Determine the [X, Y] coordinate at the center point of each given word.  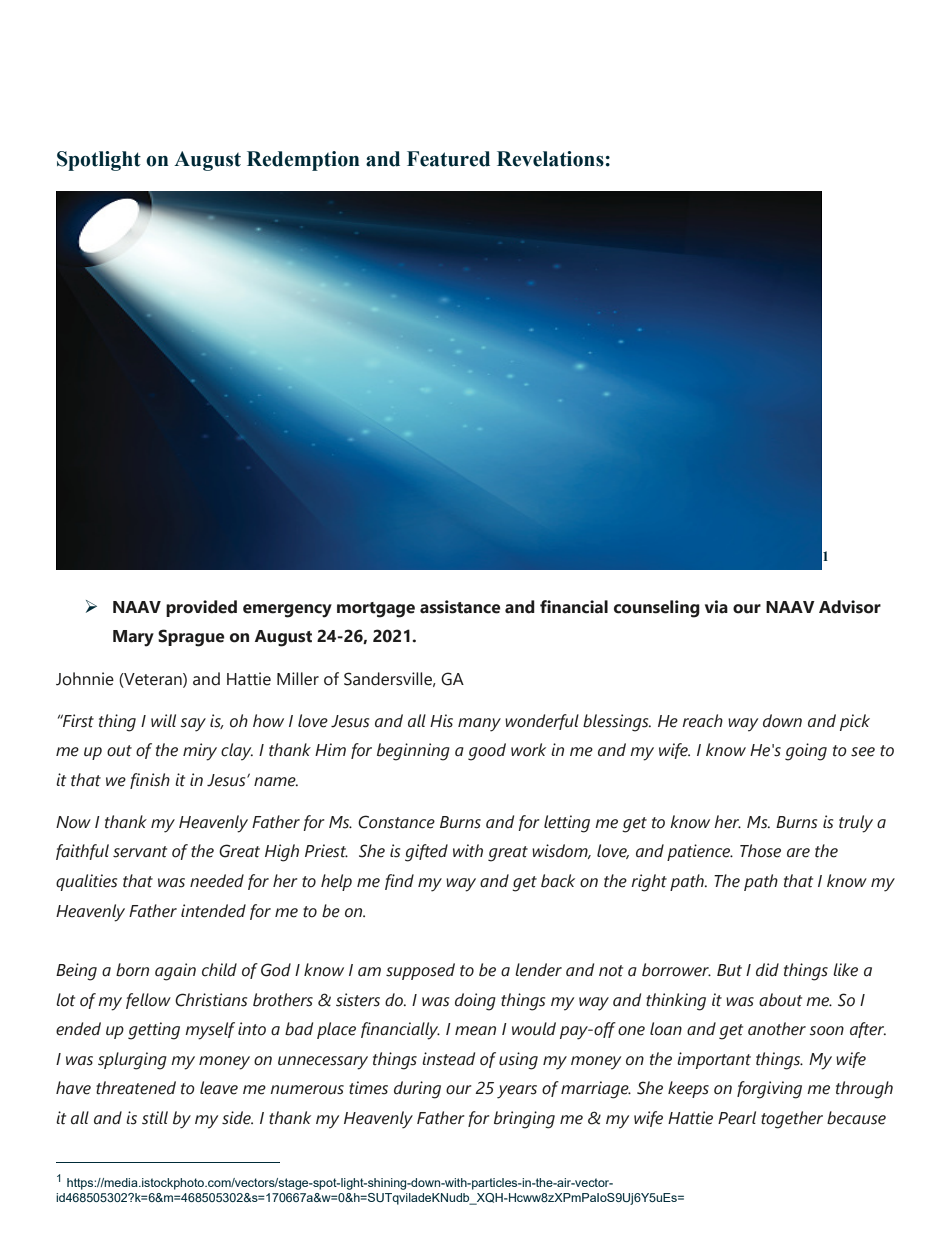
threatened [136, 1088]
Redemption [303, 161]
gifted [426, 853]
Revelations [551, 159]
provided [201, 608]
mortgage [376, 610]
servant [140, 852]
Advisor [850, 607]
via [716, 607]
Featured [448, 159]
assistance [460, 607]
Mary [133, 638]
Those [760, 851]
